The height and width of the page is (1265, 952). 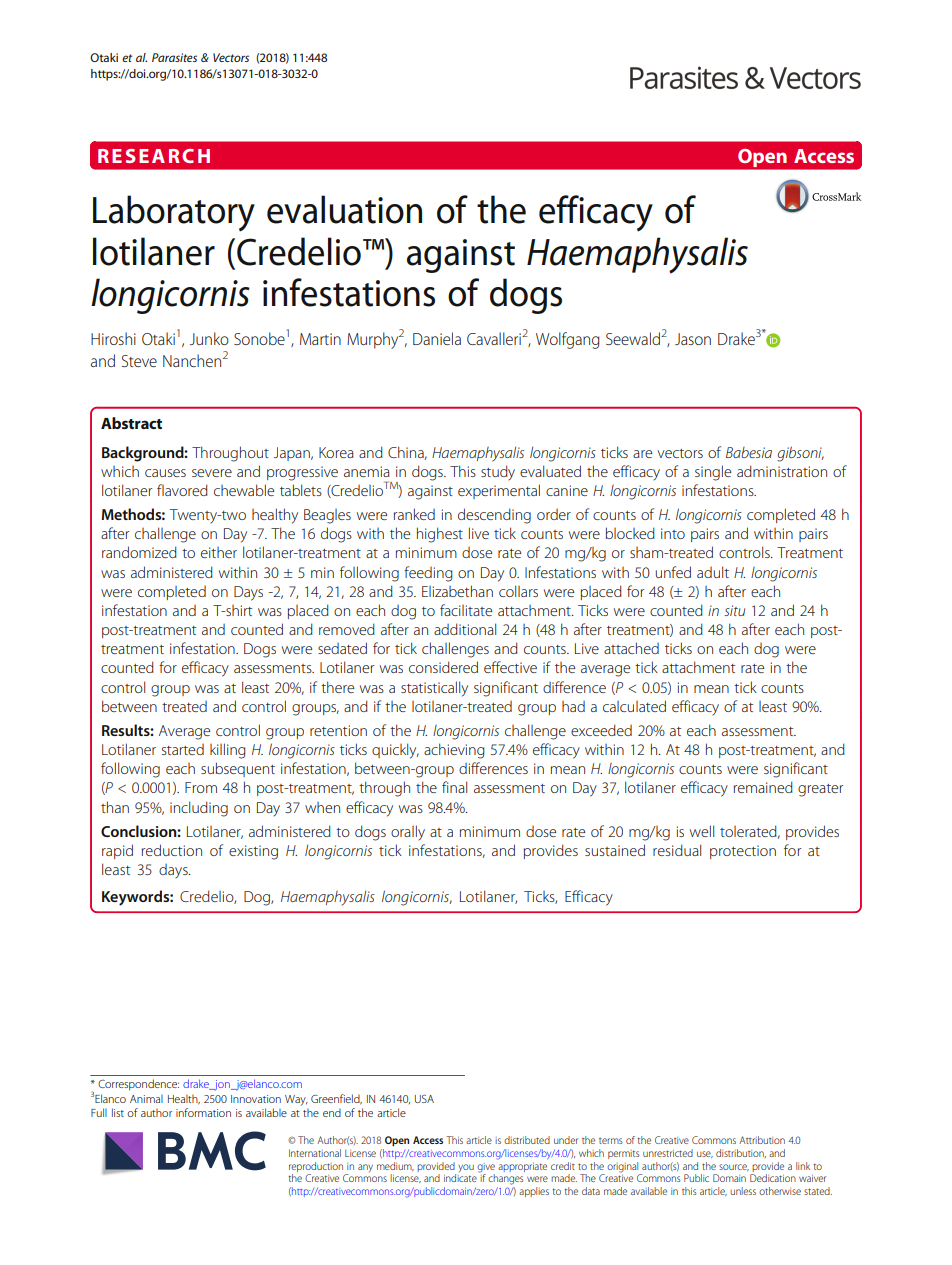 What do you see at coordinates (465, 629) in the page?
I see `additional` at bounding box center [465, 629].
